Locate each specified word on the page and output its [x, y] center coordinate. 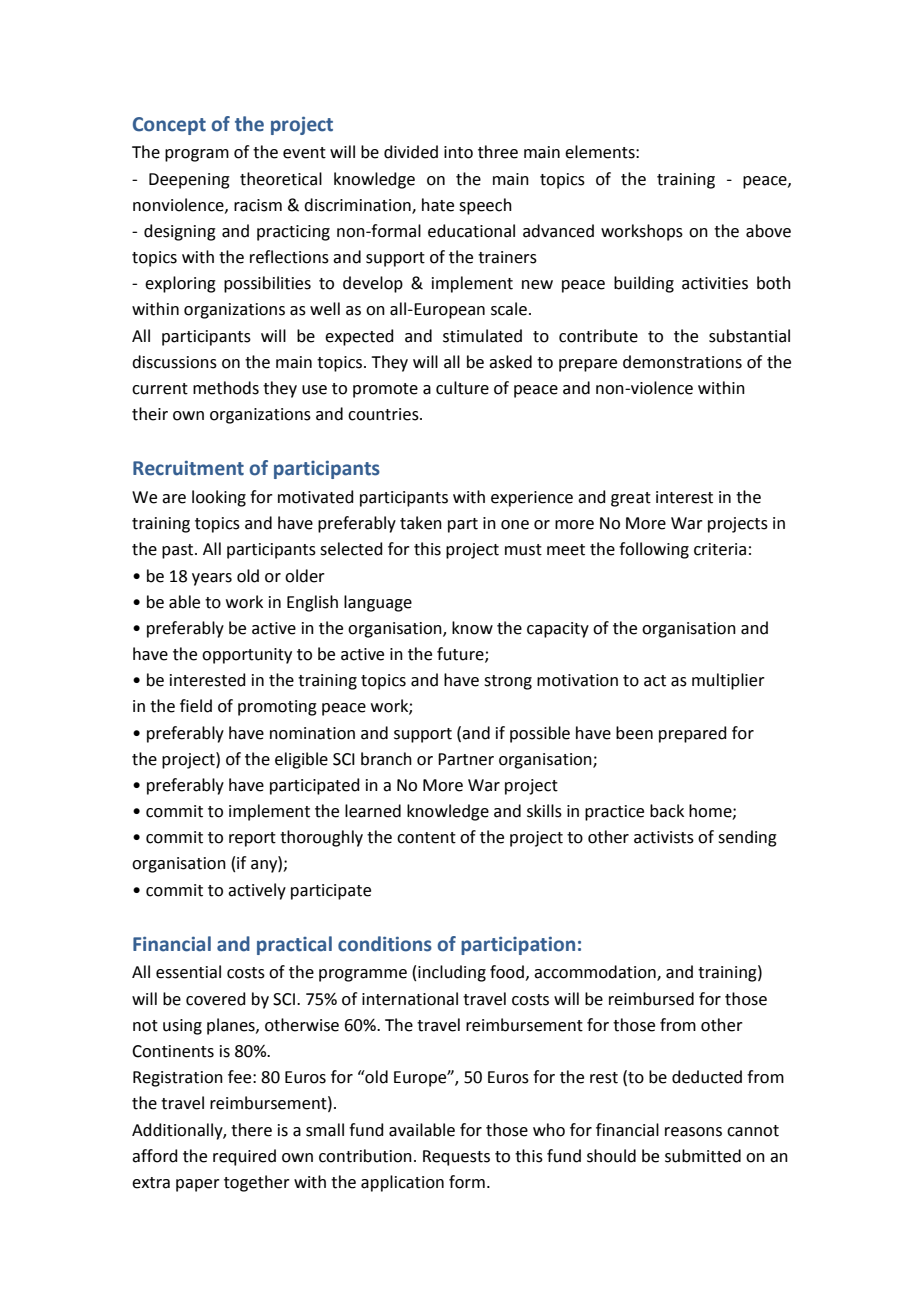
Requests [456, 1158]
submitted [703, 1156]
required [244, 1157]
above [768, 231]
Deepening [189, 181]
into [458, 152]
